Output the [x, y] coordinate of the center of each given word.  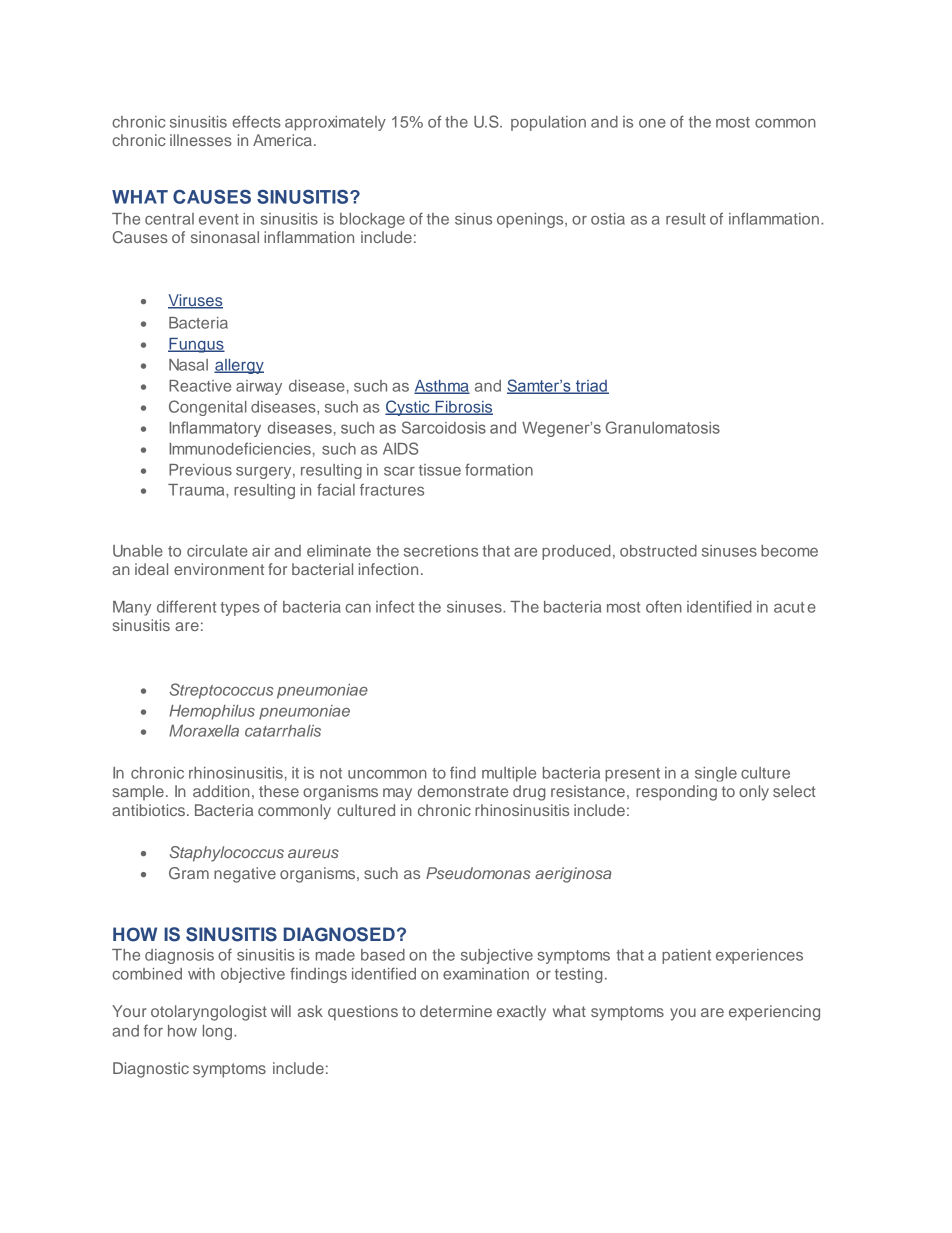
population [548, 123]
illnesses [201, 140]
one [652, 123]
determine [456, 1011]
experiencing [774, 1013]
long [219, 1032]
